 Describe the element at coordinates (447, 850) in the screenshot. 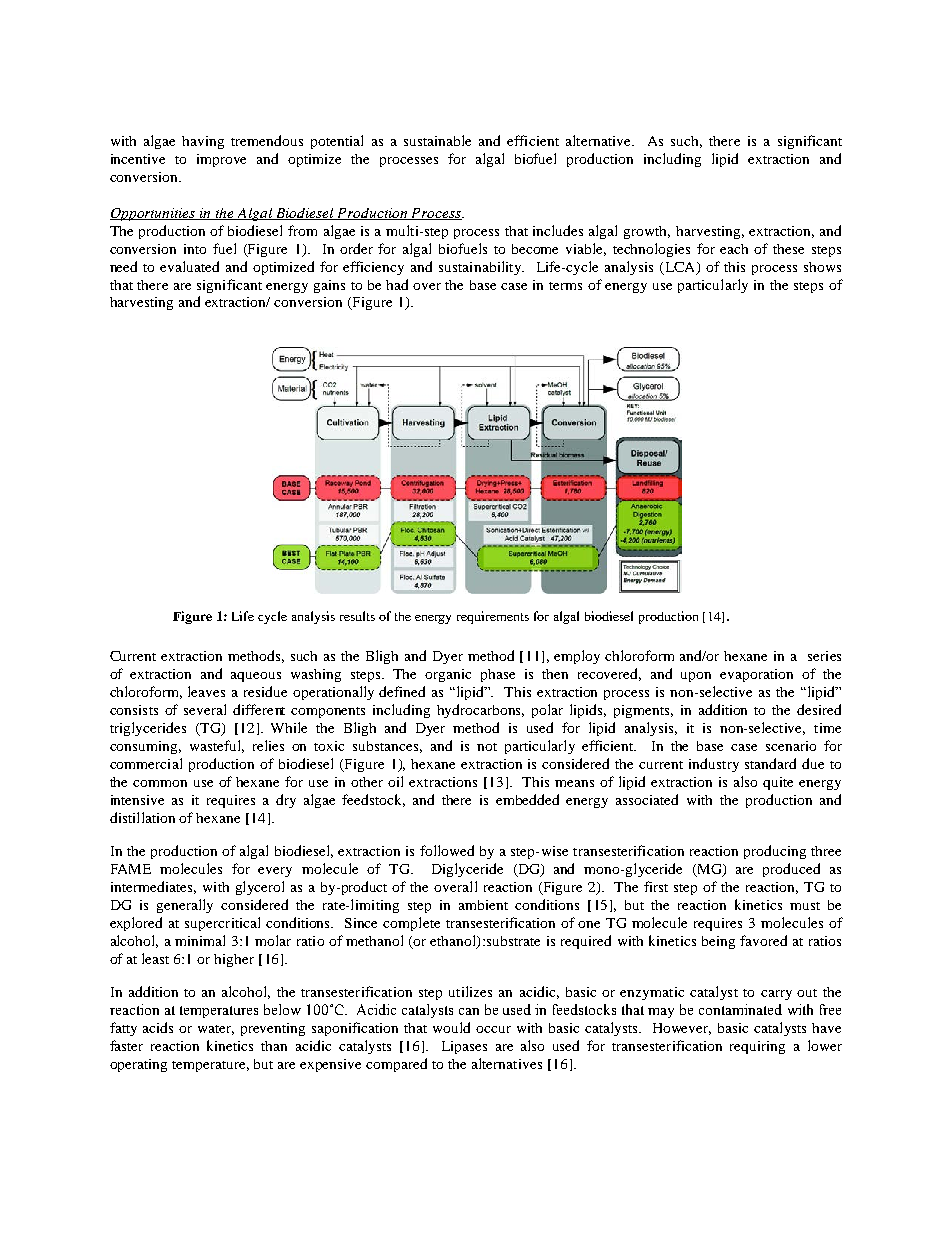

I see `followed` at that location.
